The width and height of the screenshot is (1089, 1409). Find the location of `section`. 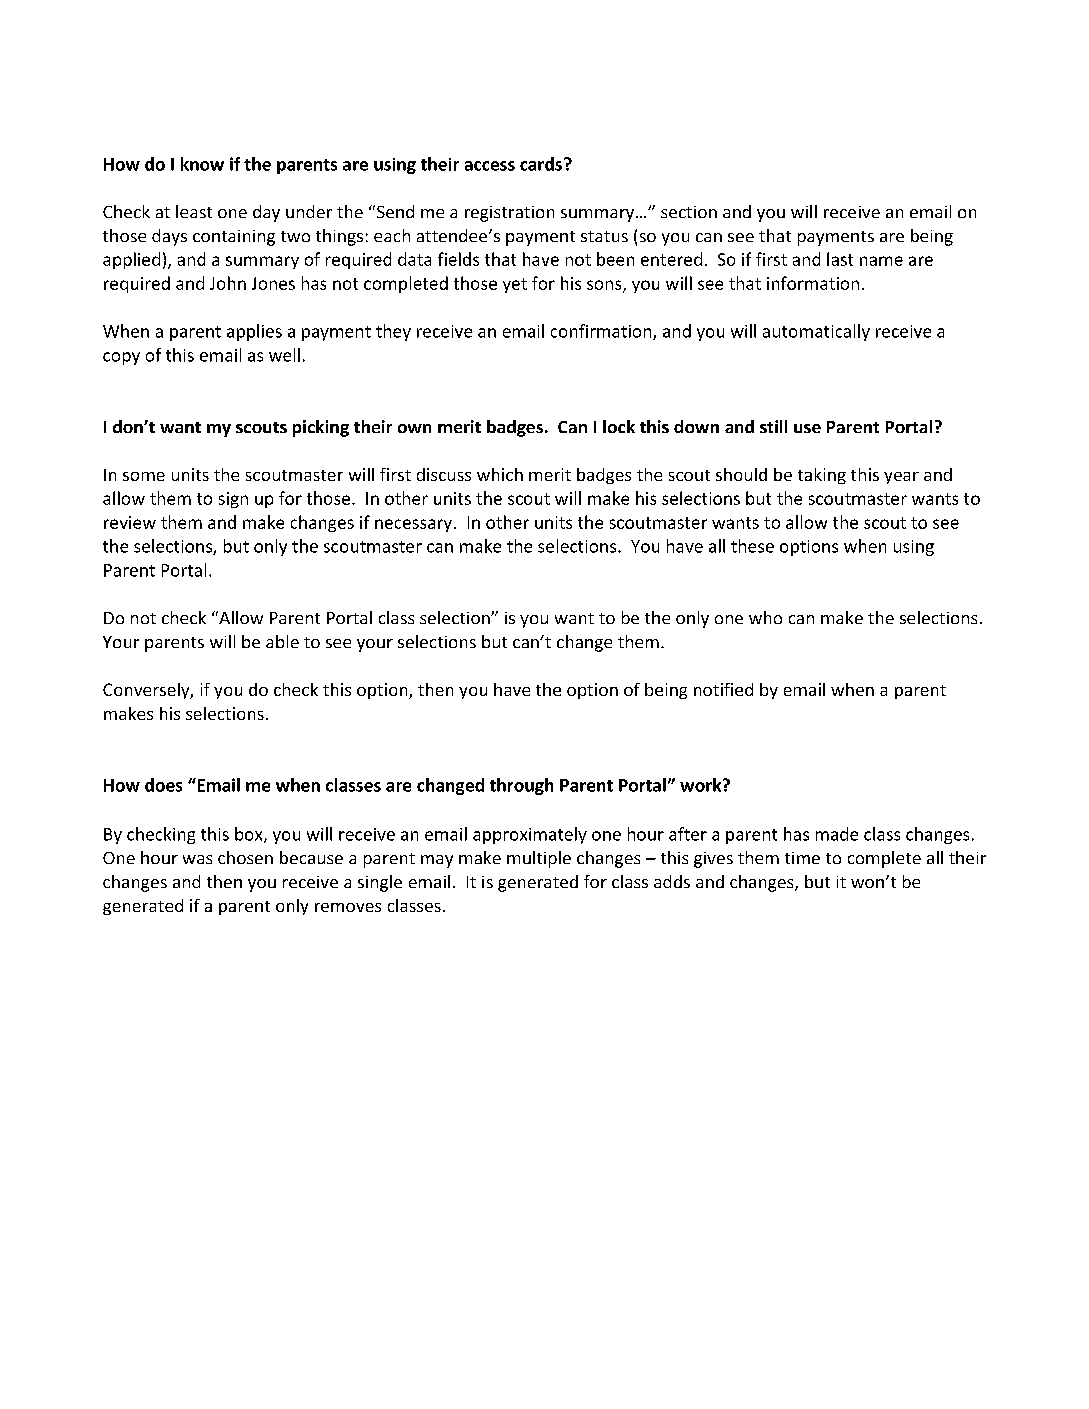

section is located at coordinates (689, 212).
